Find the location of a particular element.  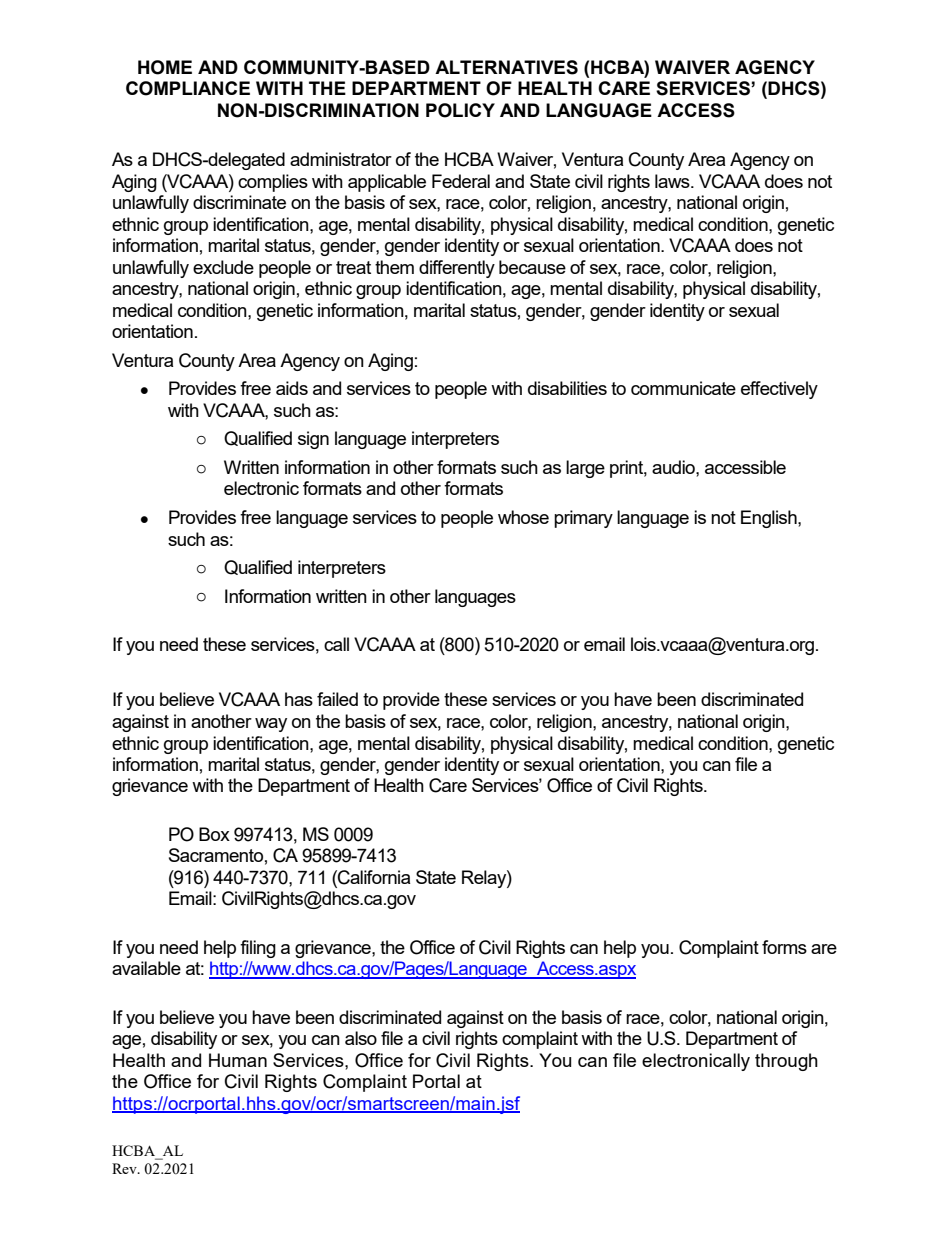

whose is located at coordinates (523, 517).
